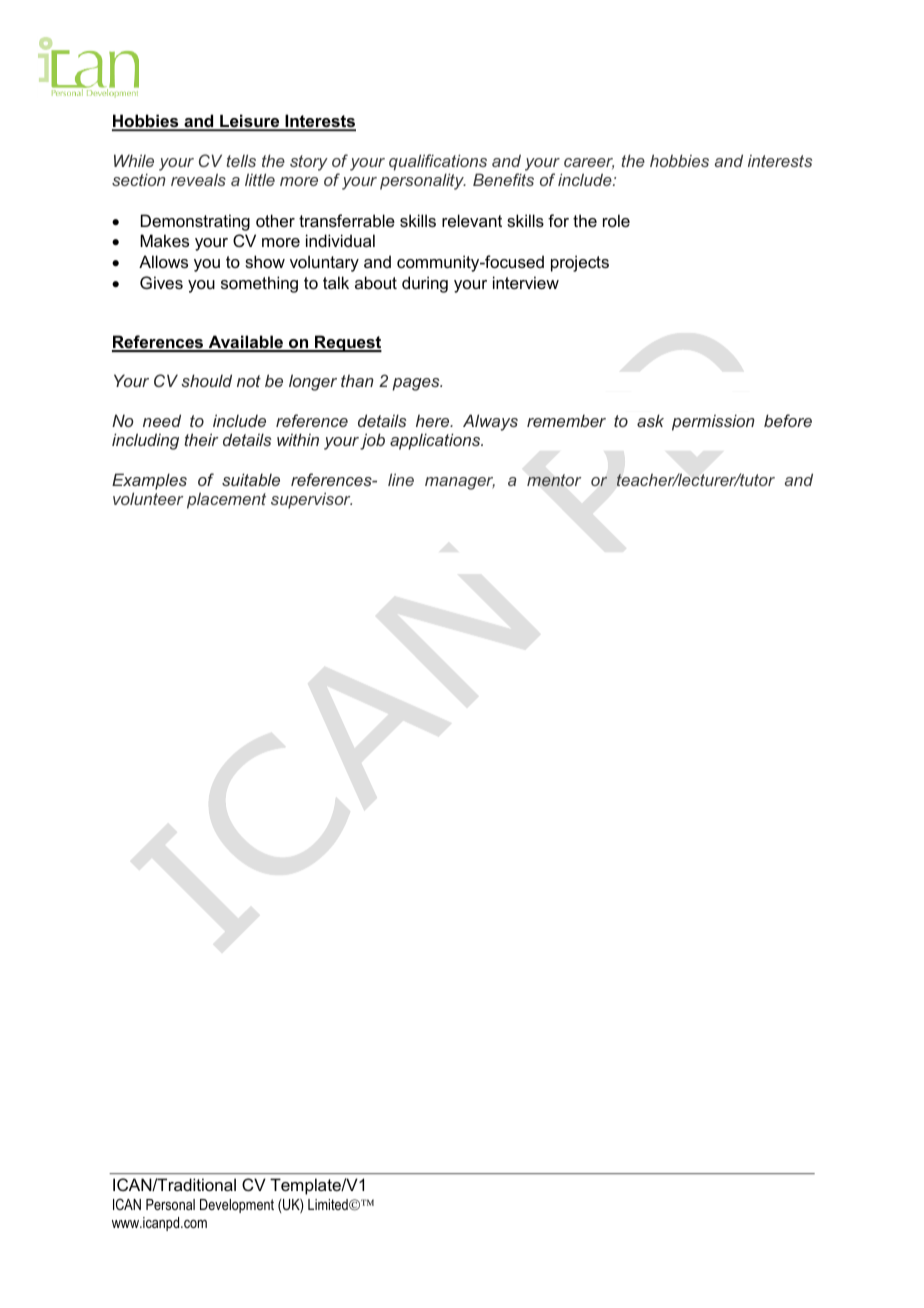 The height and width of the screenshot is (1308, 924). What do you see at coordinates (251, 479) in the screenshot?
I see `suitable` at bounding box center [251, 479].
